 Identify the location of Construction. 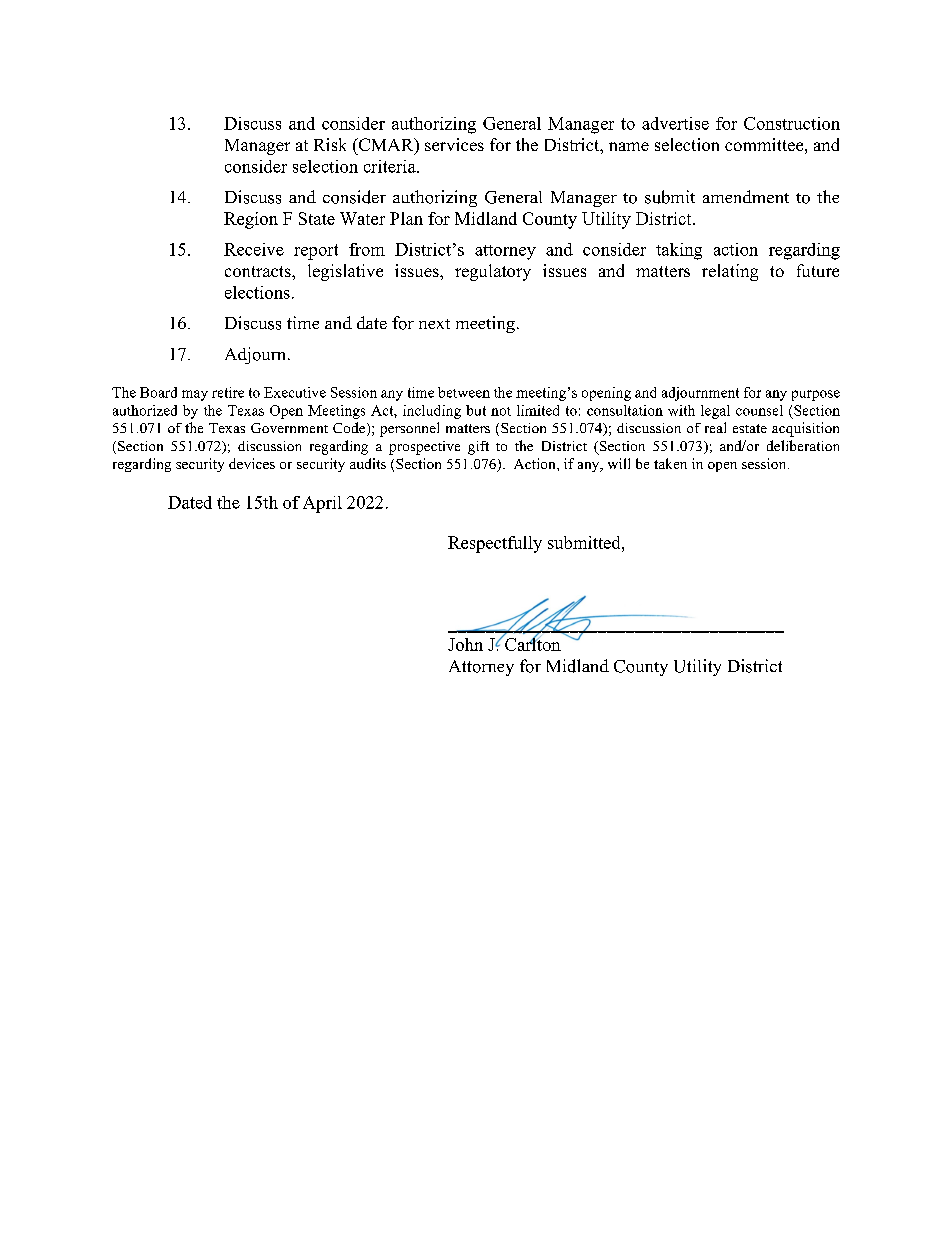
(792, 123).
